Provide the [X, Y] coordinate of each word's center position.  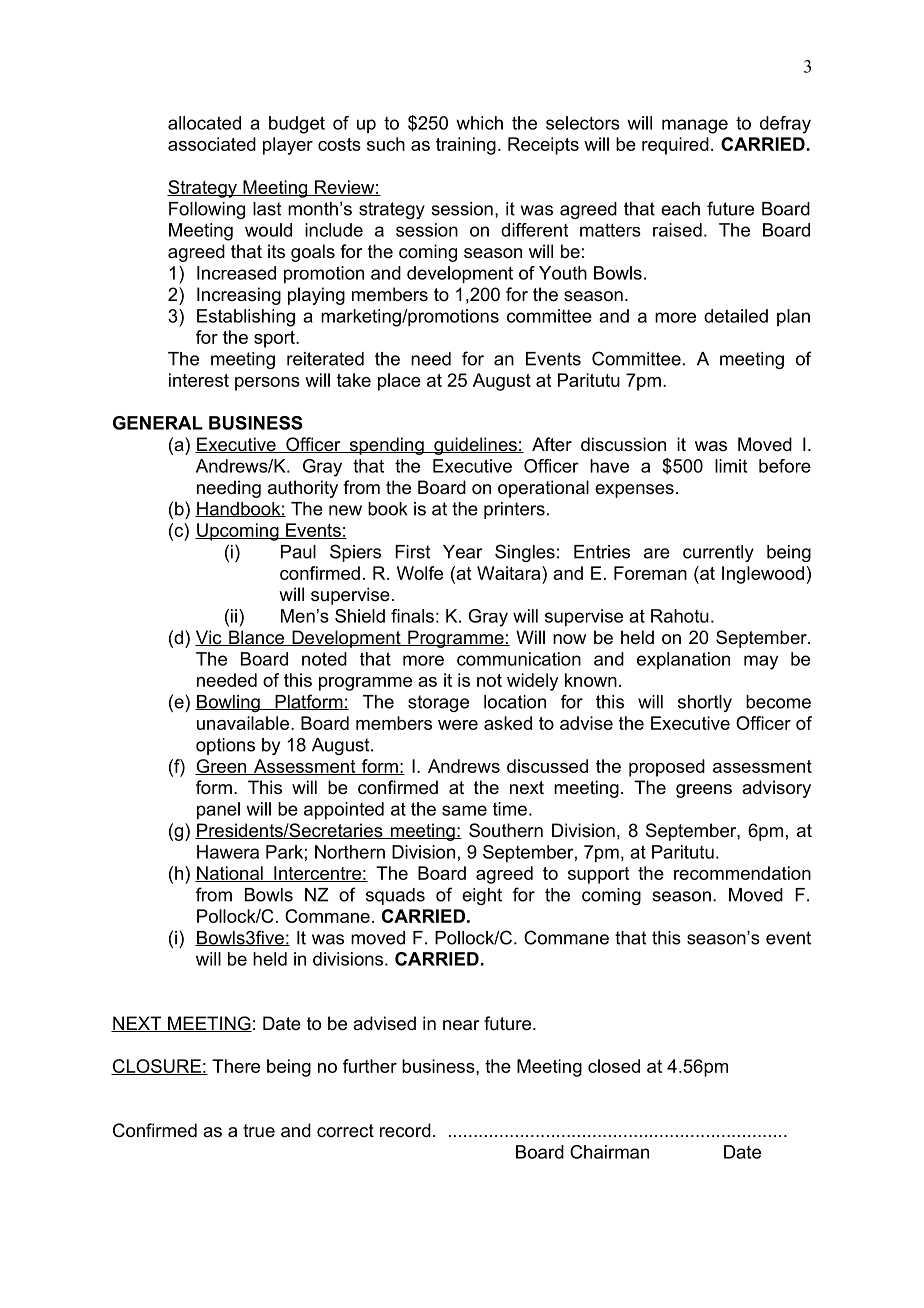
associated [212, 144]
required [675, 146]
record [405, 1130]
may [761, 662]
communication [519, 659]
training [466, 146]
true [259, 1130]
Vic [209, 638]
